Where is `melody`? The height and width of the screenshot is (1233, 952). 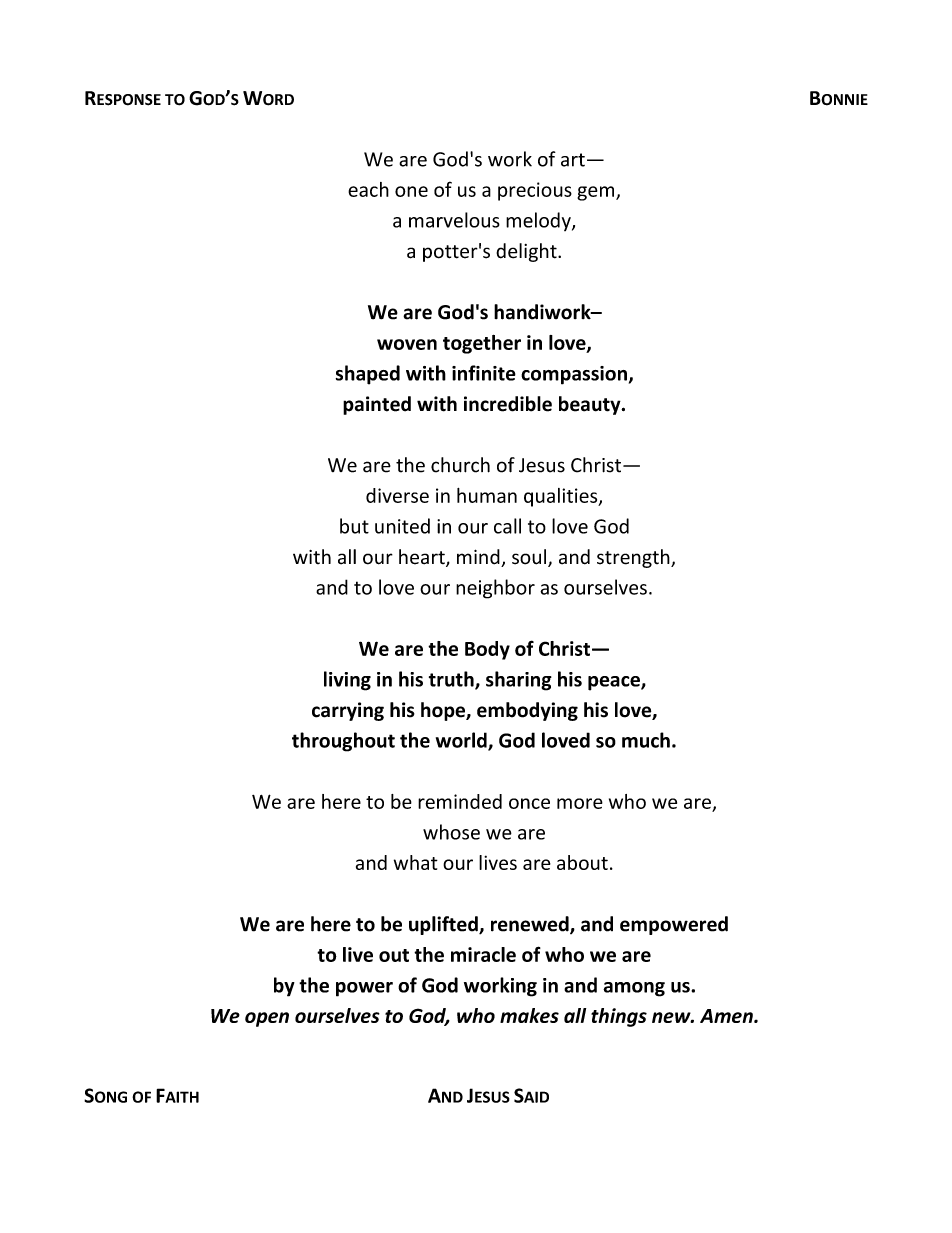
melody is located at coordinates (539, 221).
